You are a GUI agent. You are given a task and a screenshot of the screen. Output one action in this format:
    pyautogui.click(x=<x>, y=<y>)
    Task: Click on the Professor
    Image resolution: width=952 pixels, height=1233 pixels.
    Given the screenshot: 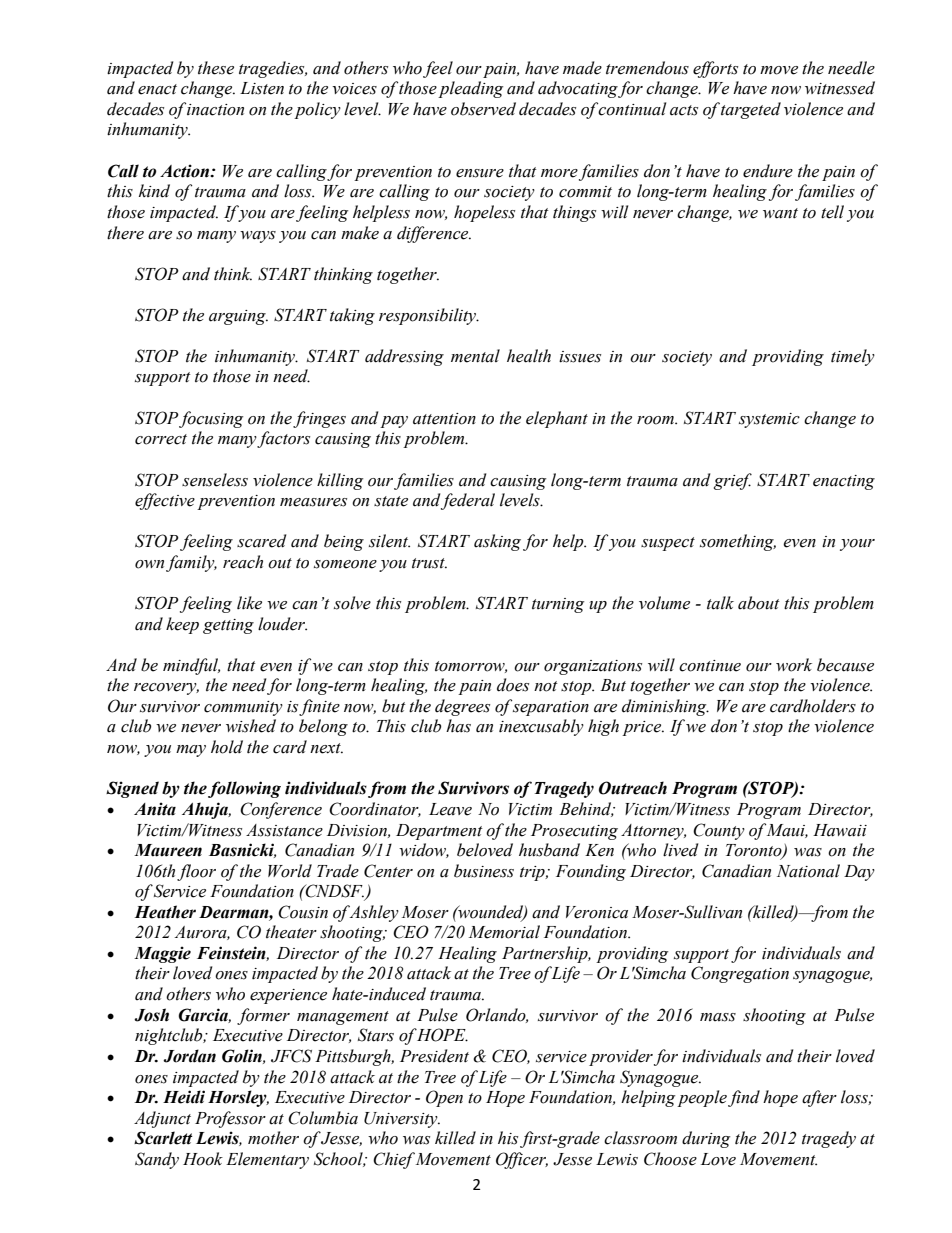 What is the action you would take?
    pyautogui.click(x=230, y=1119)
